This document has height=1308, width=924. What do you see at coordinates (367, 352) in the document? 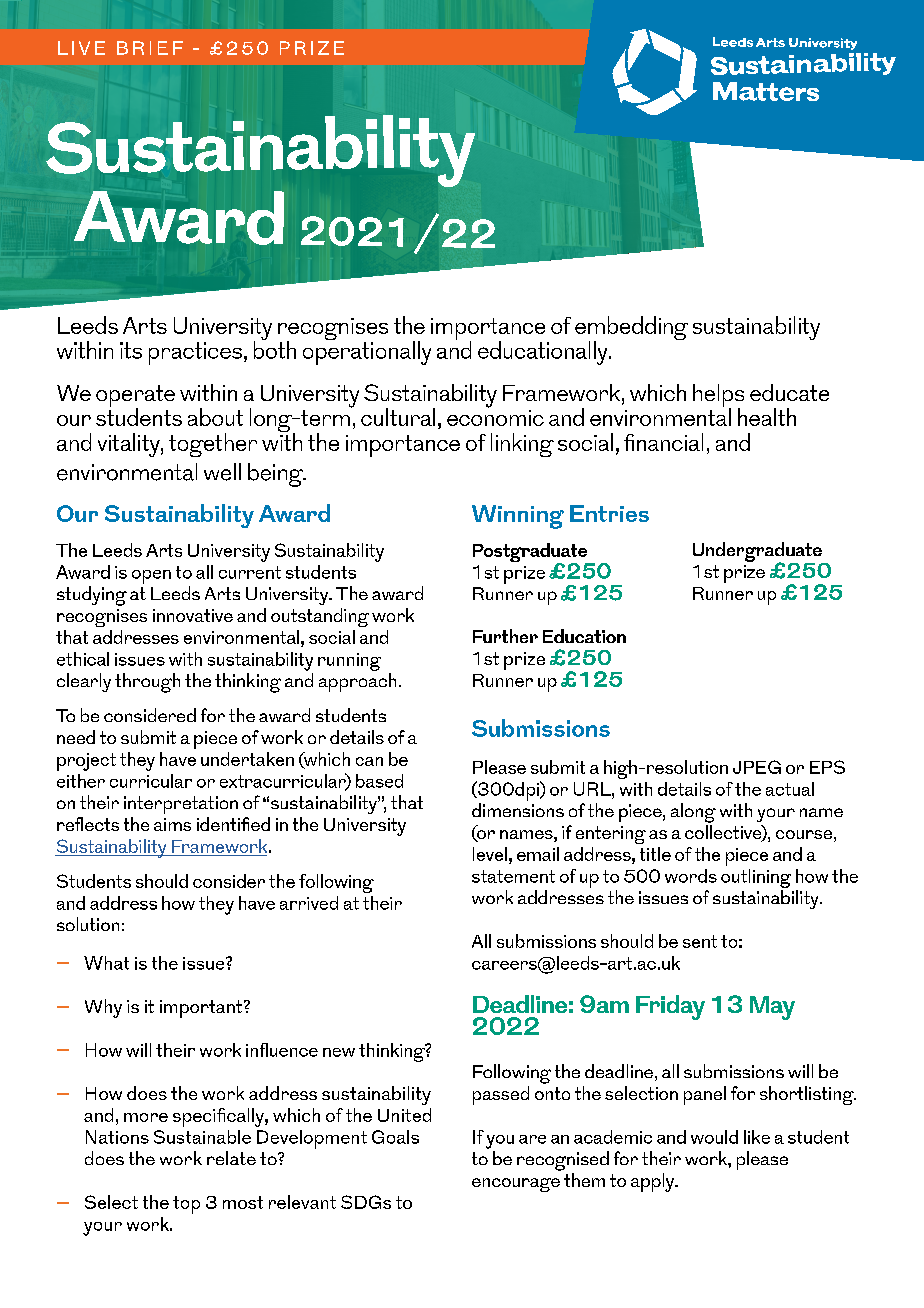
I see `operationally` at bounding box center [367, 352].
